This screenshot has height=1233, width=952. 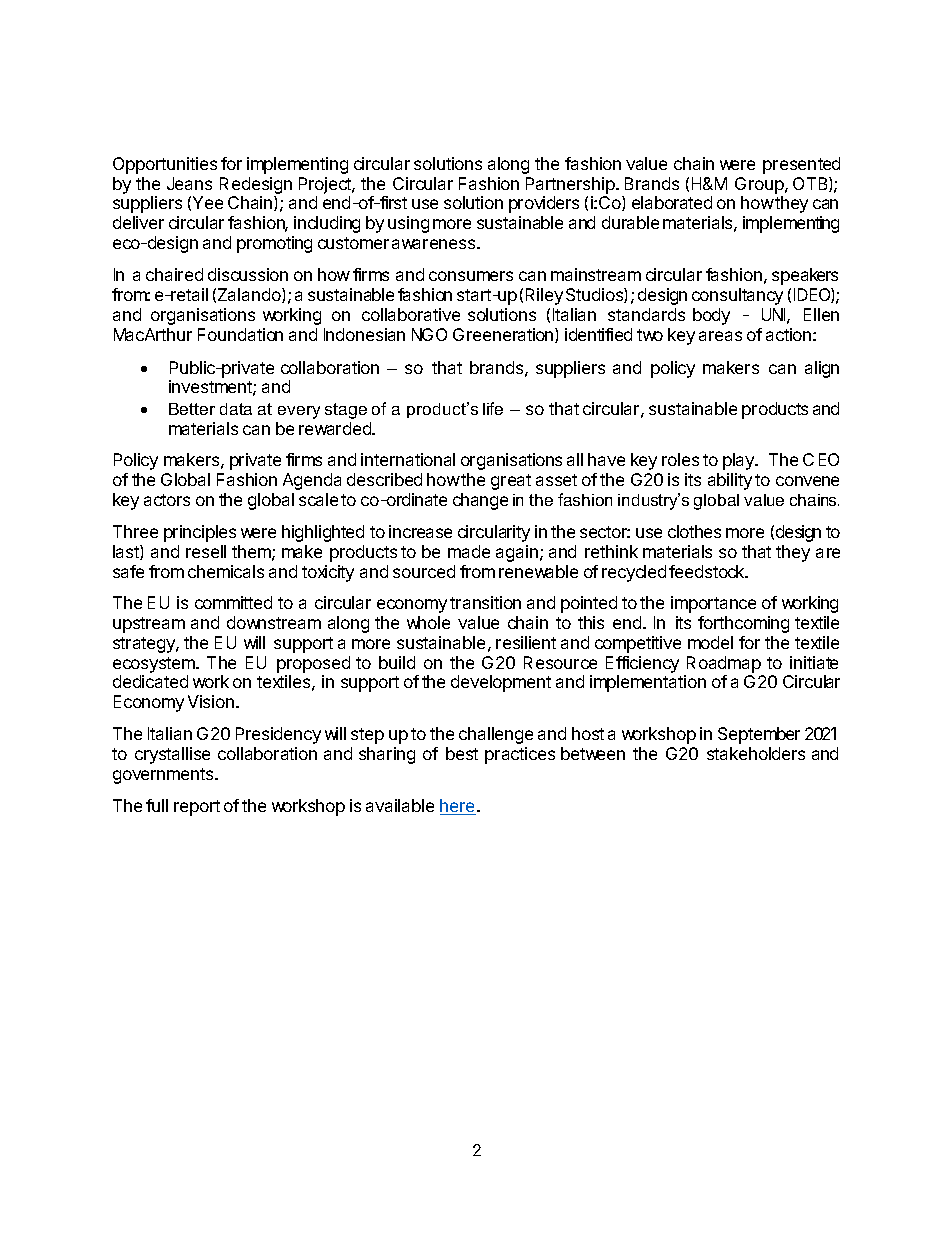 What do you see at coordinates (760, 187) in the screenshot?
I see `Group` at bounding box center [760, 187].
